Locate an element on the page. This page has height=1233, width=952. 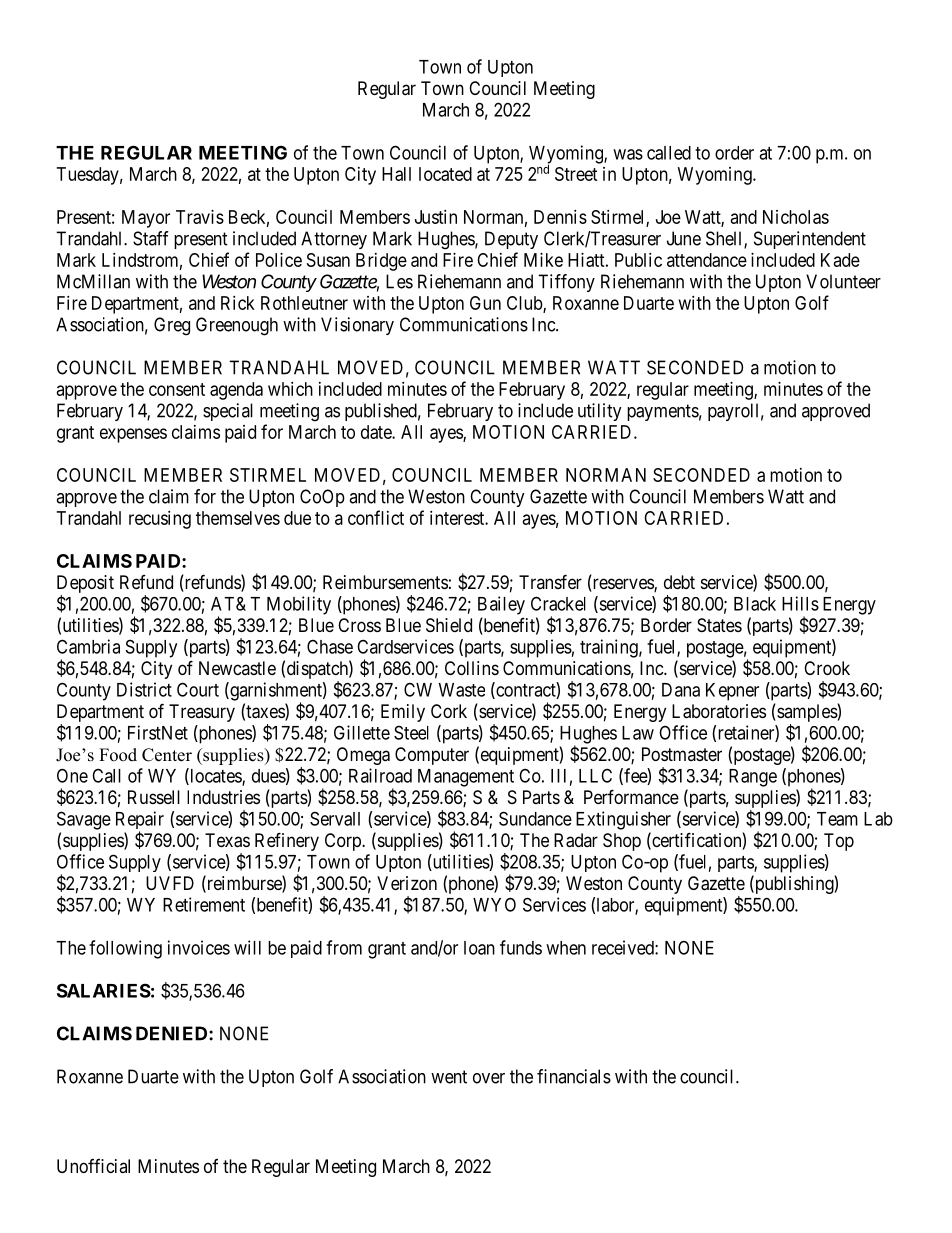
Court is located at coordinates (198, 689).
